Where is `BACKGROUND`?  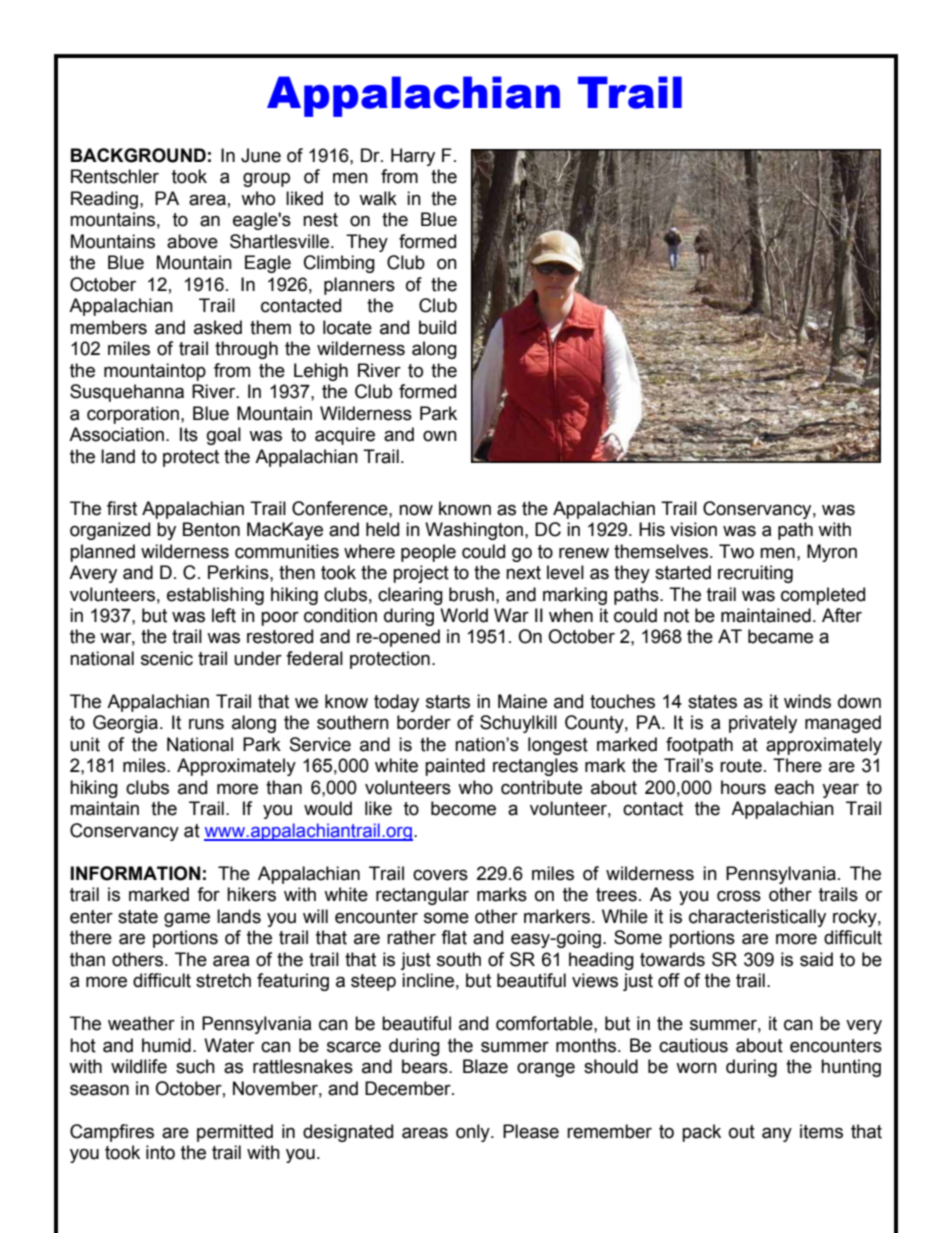
BACKGROUND is located at coordinates (138, 155).
